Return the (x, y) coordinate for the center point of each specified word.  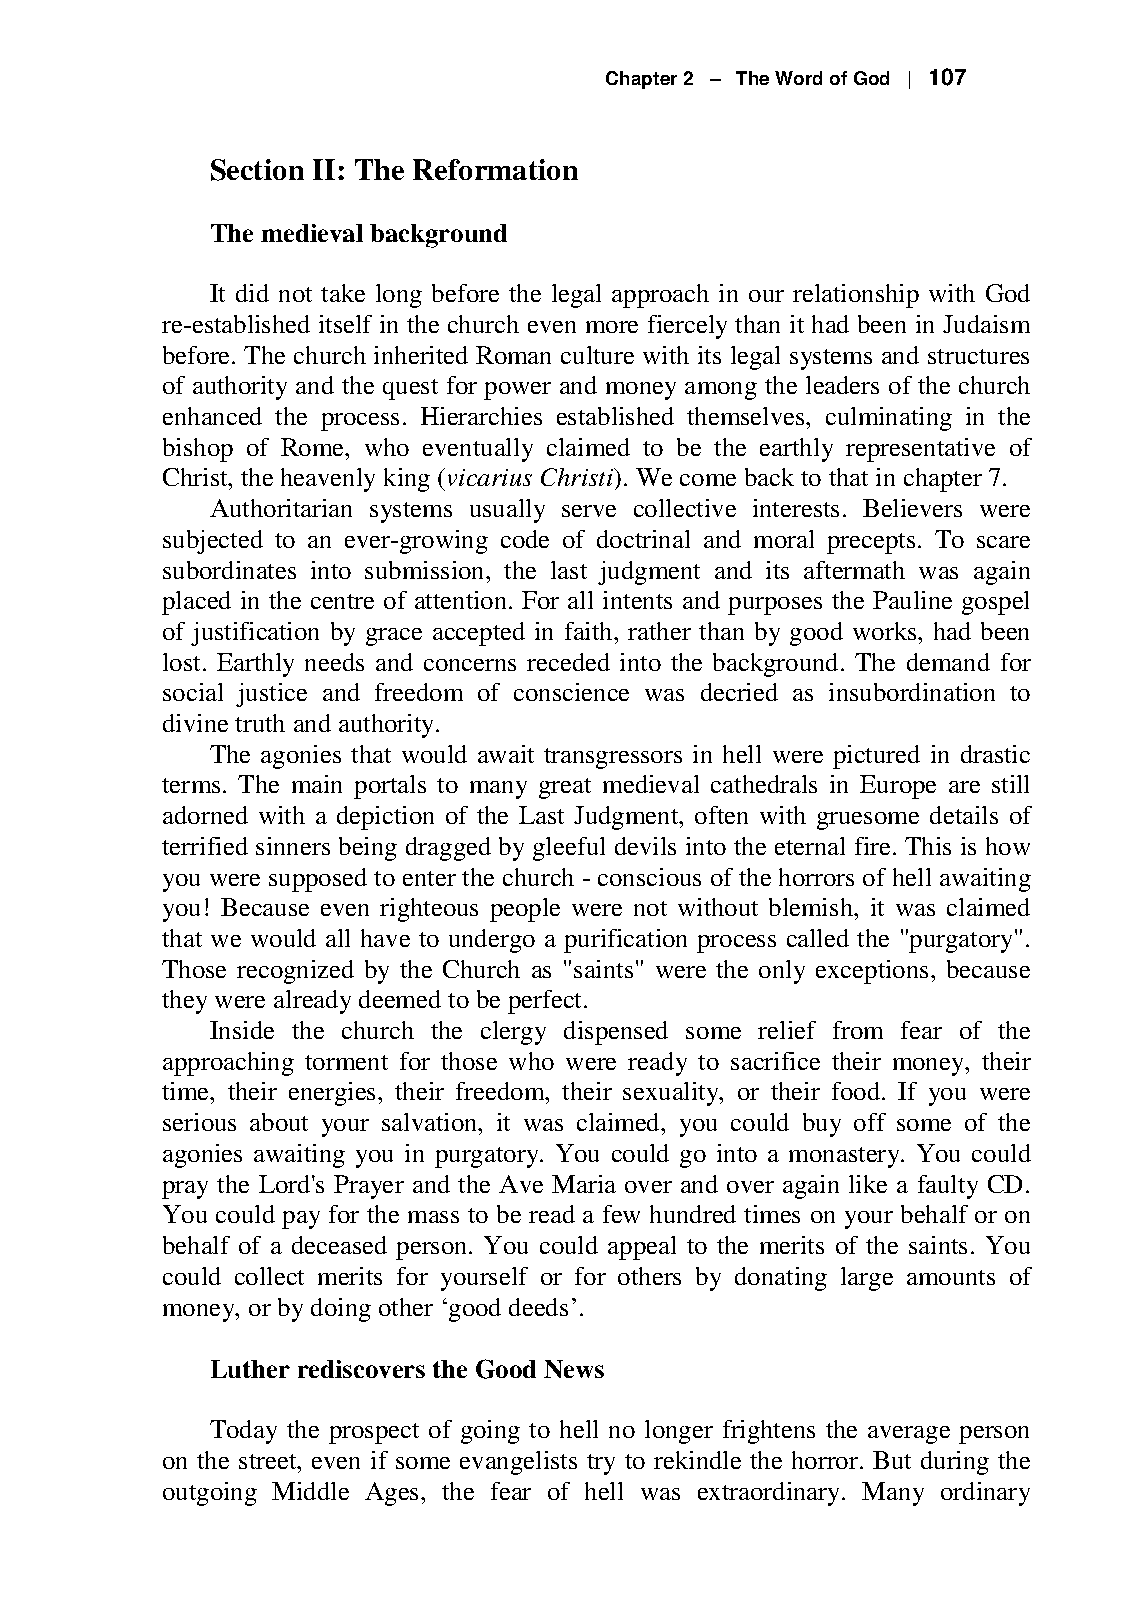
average (909, 1435)
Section (257, 170)
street (269, 1461)
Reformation (495, 169)
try (601, 1464)
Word (798, 78)
